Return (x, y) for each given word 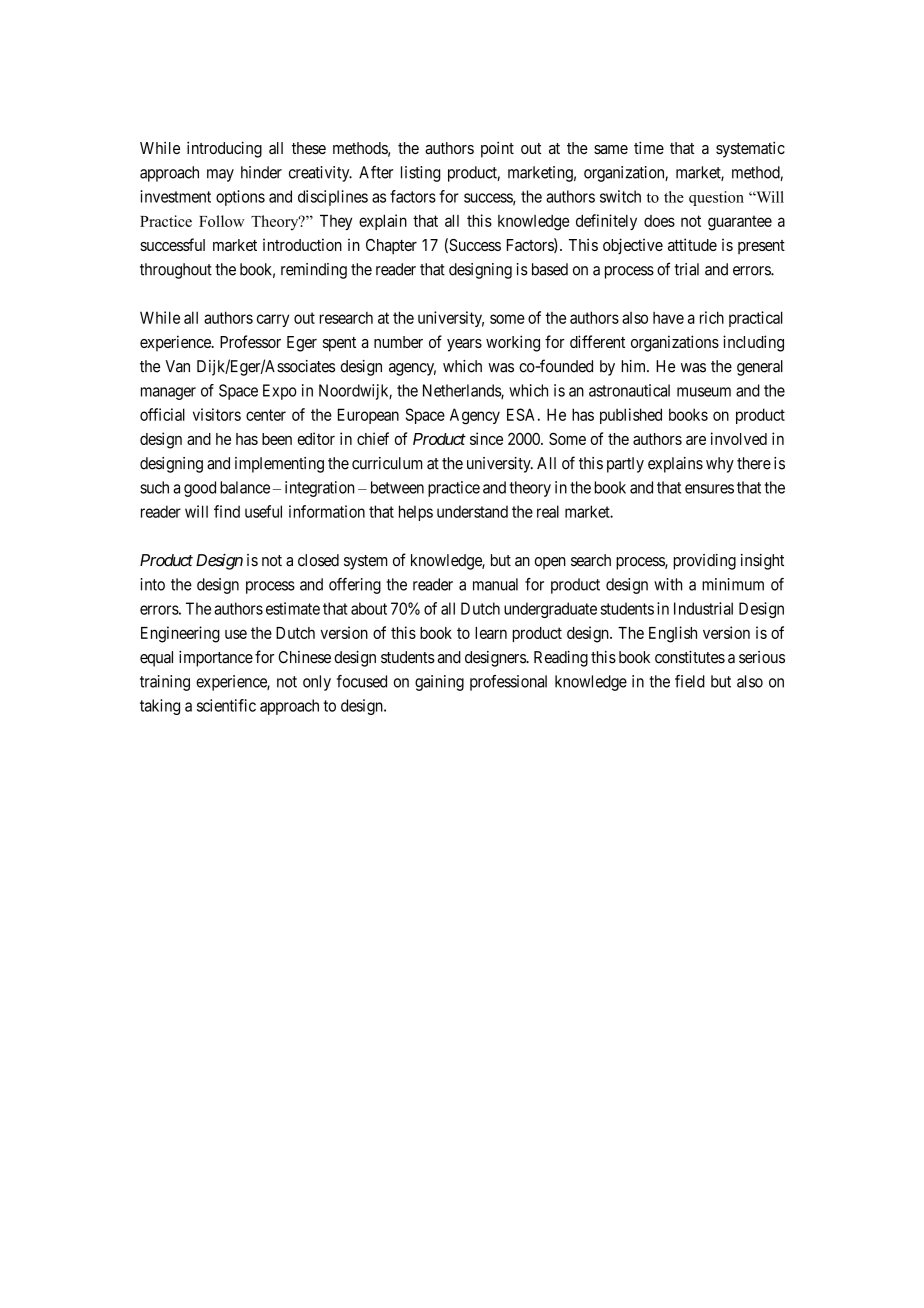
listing (420, 174)
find (227, 511)
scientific (226, 705)
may (220, 175)
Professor (250, 341)
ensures (709, 489)
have (668, 317)
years (464, 345)
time (649, 147)
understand (472, 511)
